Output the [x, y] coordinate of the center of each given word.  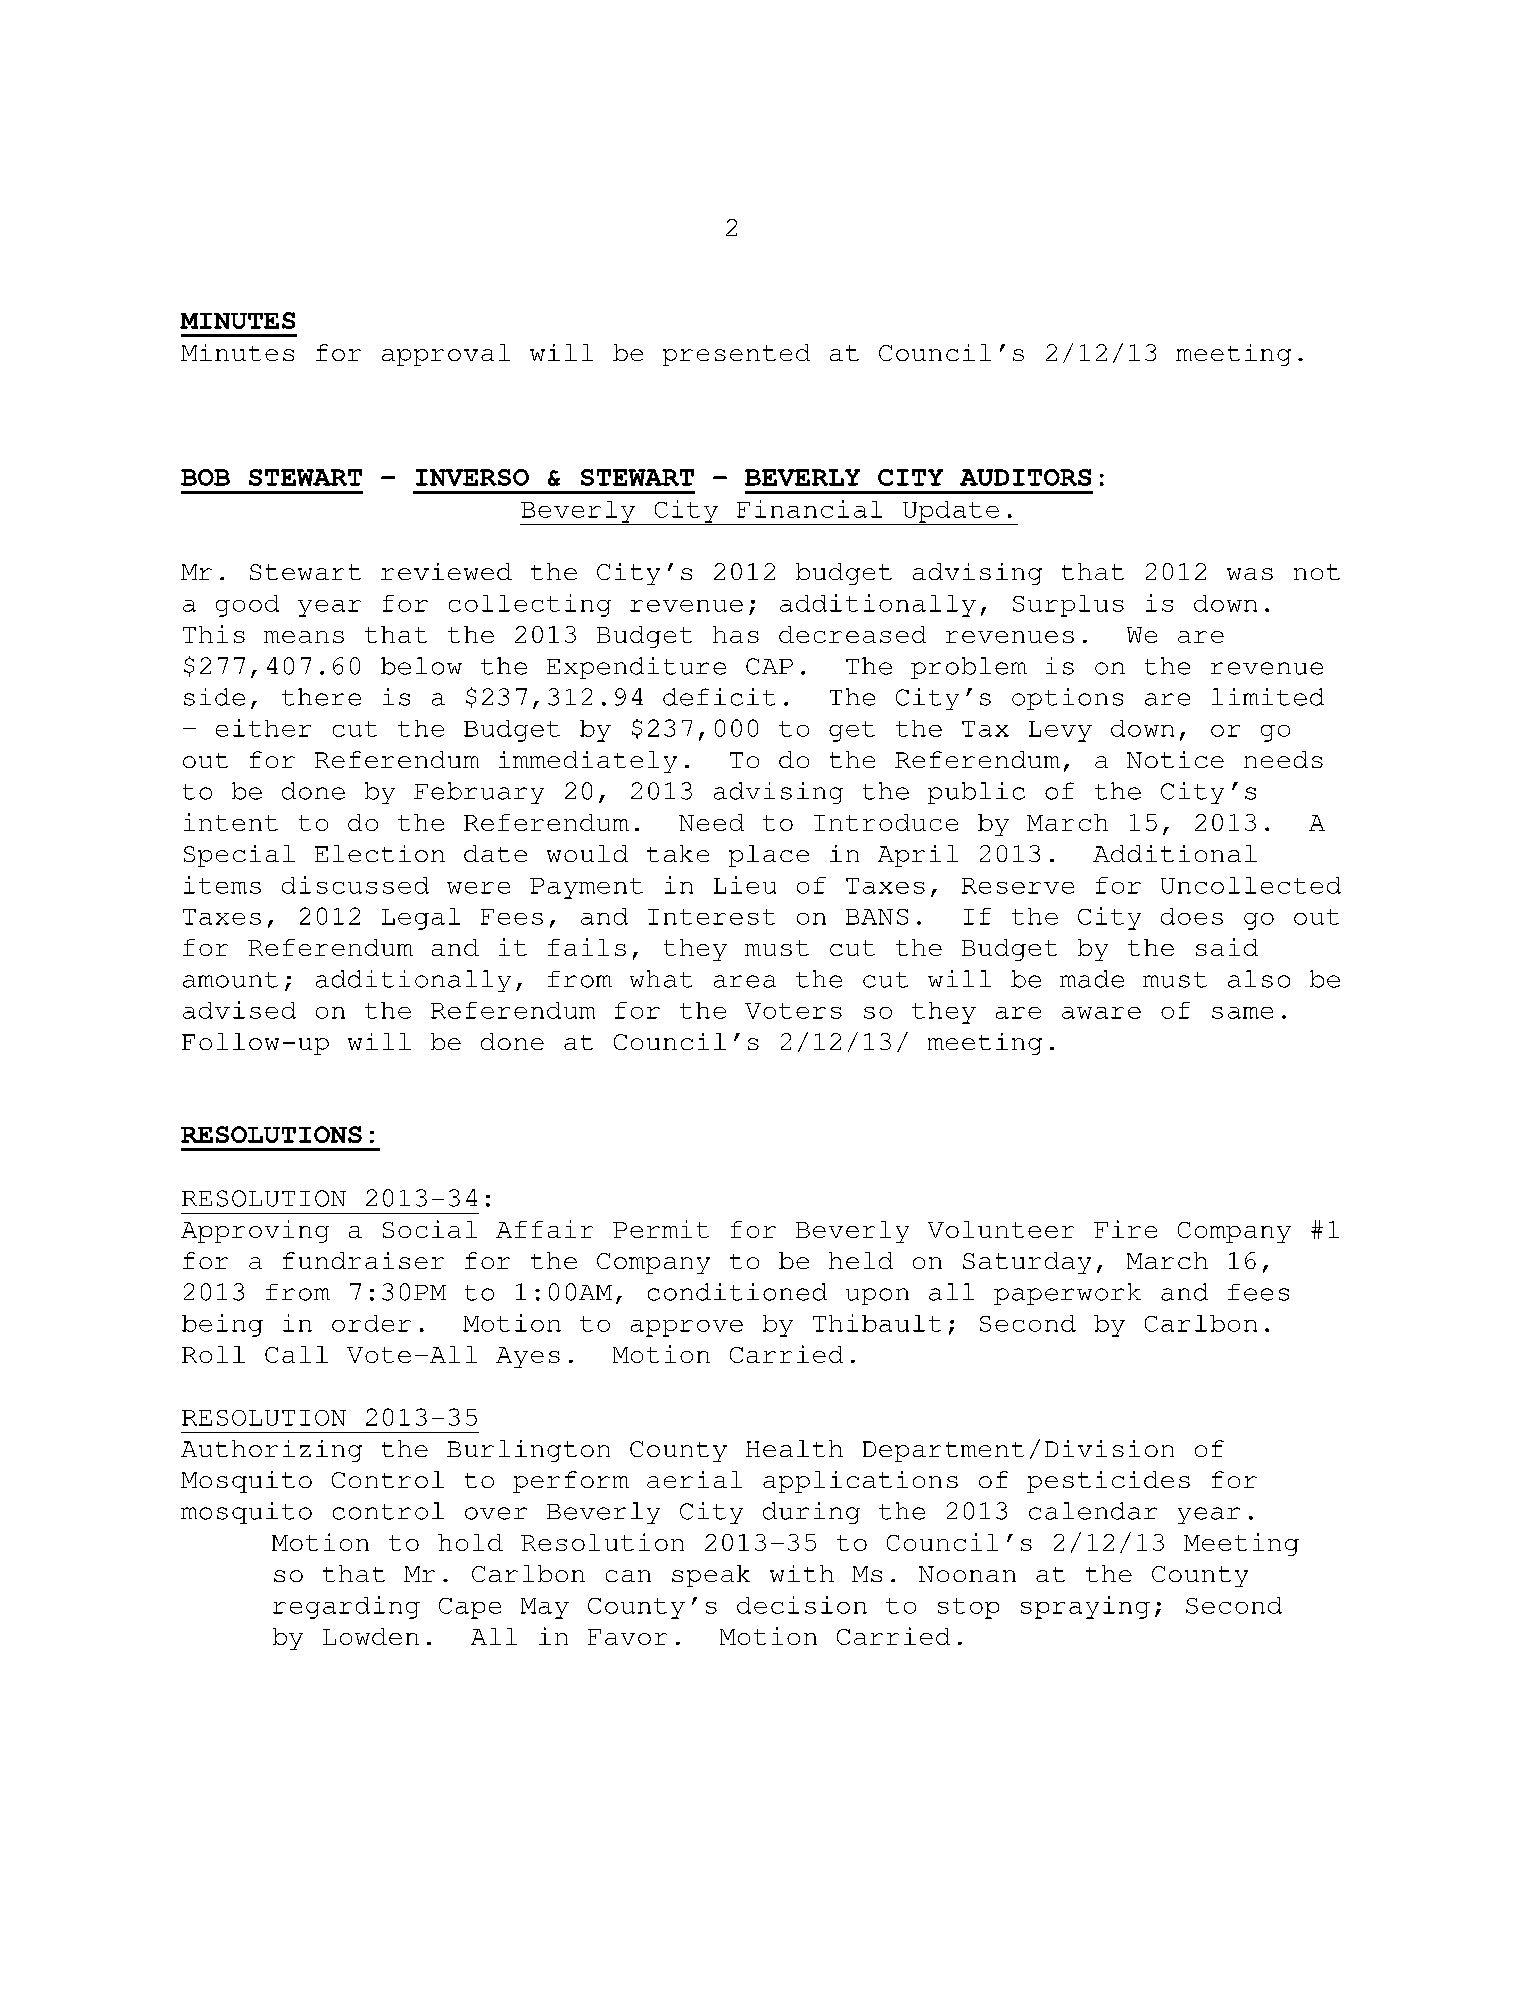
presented [736, 355]
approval [446, 355]
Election [380, 853]
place [769, 856]
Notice [1175, 759]
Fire [1125, 1229]
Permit [661, 1229]
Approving [255, 1231]
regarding [346, 1607]
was [1250, 574]
